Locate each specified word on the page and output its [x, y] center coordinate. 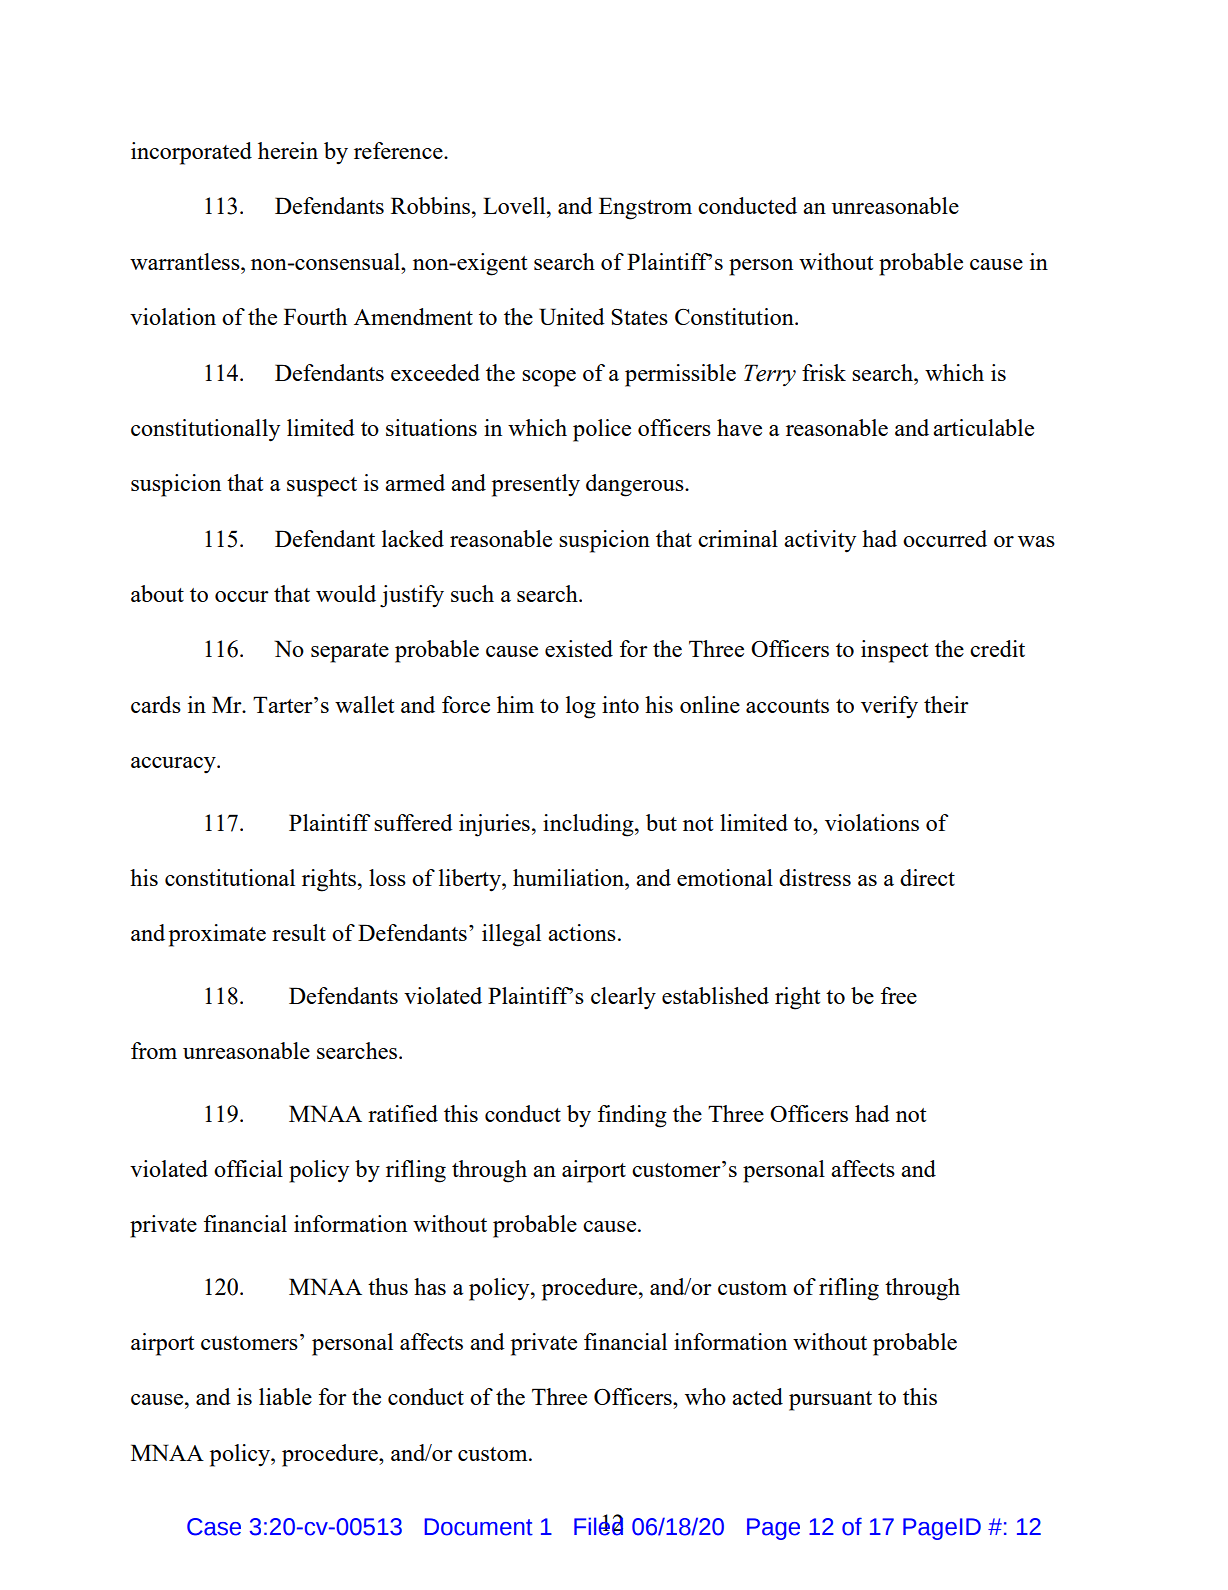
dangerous [636, 485]
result [299, 932]
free [899, 995]
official [248, 1168]
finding [632, 1116]
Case [214, 1527]
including [589, 825]
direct [927, 877]
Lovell [515, 205]
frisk [824, 372]
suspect [322, 487]
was [1036, 541]
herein [288, 150]
